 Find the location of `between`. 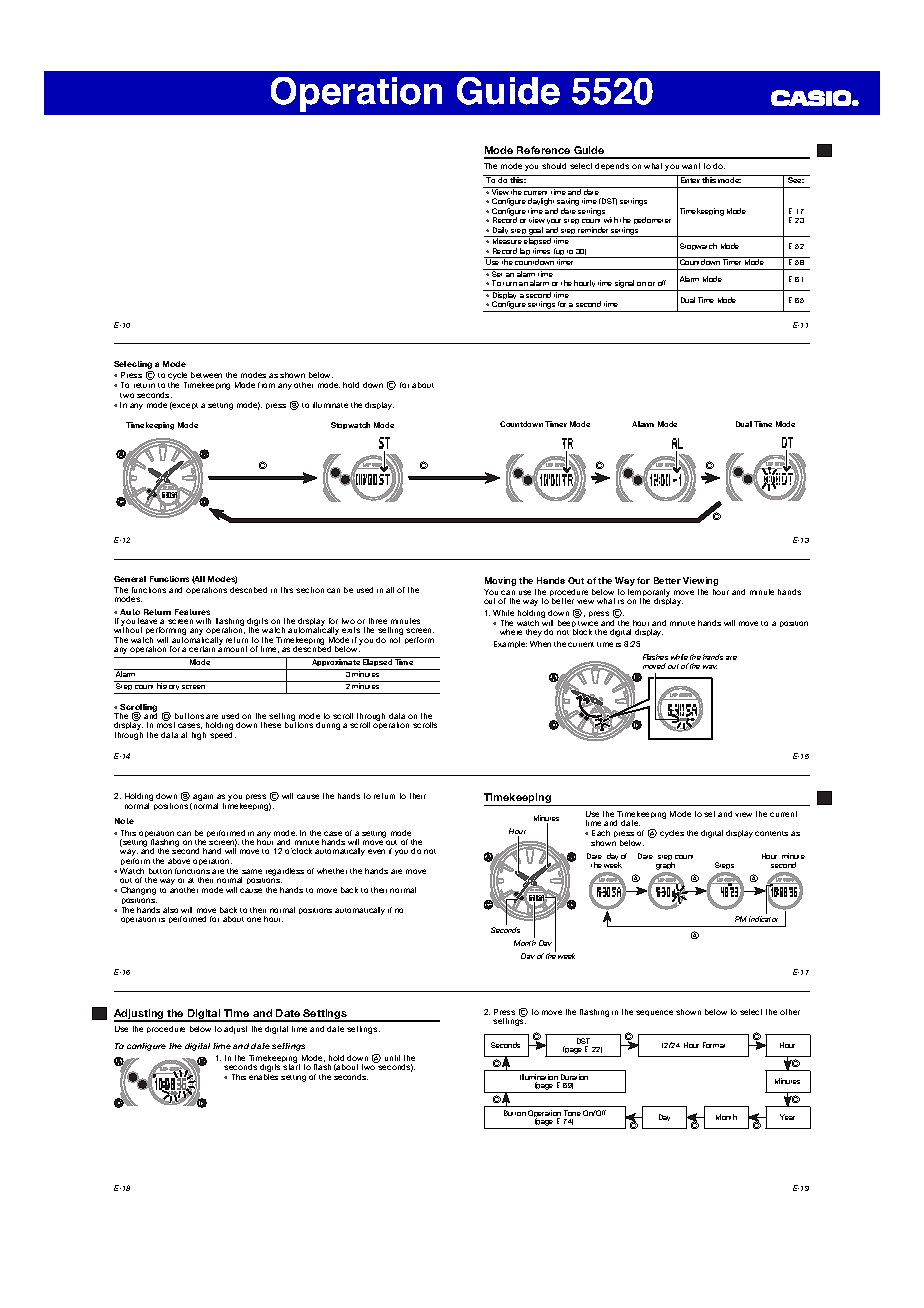

between is located at coordinates (206, 375).
